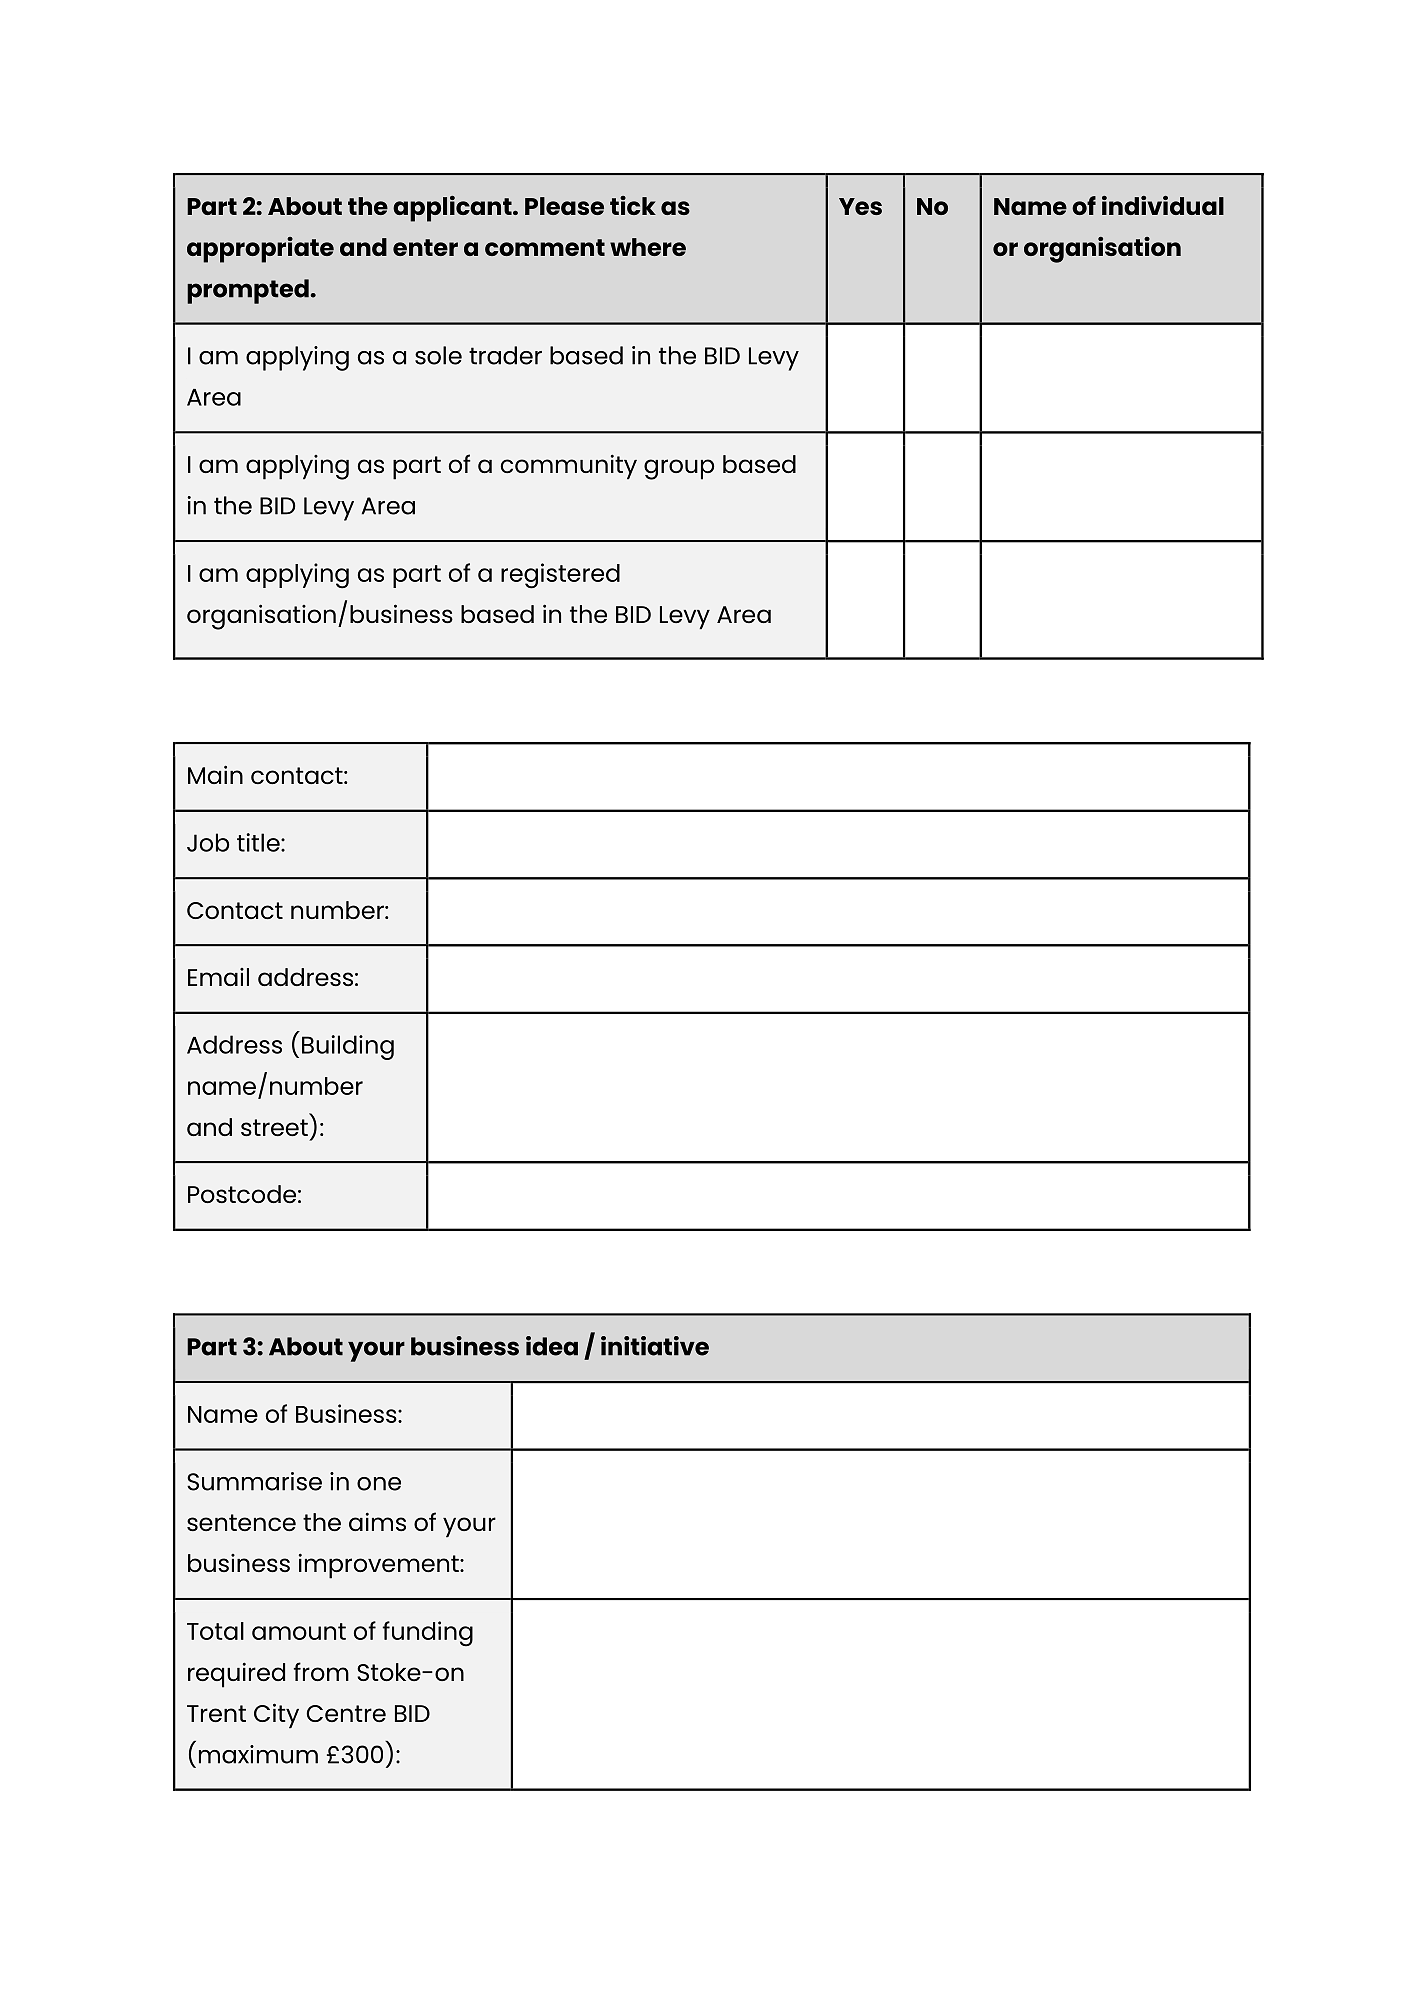 This page has width=1420, height=2008. I want to click on appropriate, so click(260, 250).
